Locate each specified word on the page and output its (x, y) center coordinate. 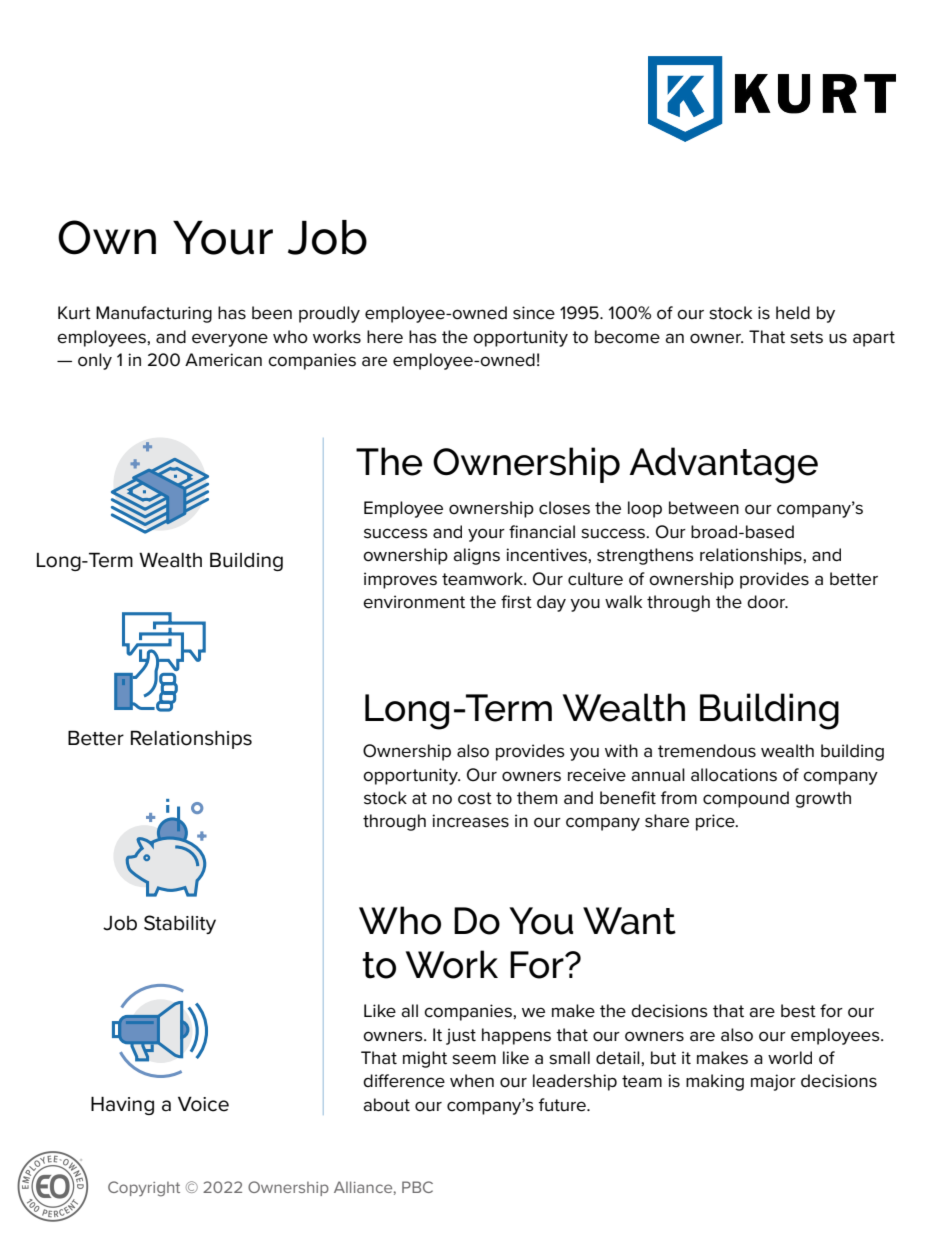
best (798, 1011)
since (534, 313)
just (461, 1036)
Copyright (144, 1189)
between (704, 508)
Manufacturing (154, 314)
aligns (476, 556)
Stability (180, 924)
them (537, 798)
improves (400, 580)
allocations (734, 775)
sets (806, 337)
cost (475, 798)
